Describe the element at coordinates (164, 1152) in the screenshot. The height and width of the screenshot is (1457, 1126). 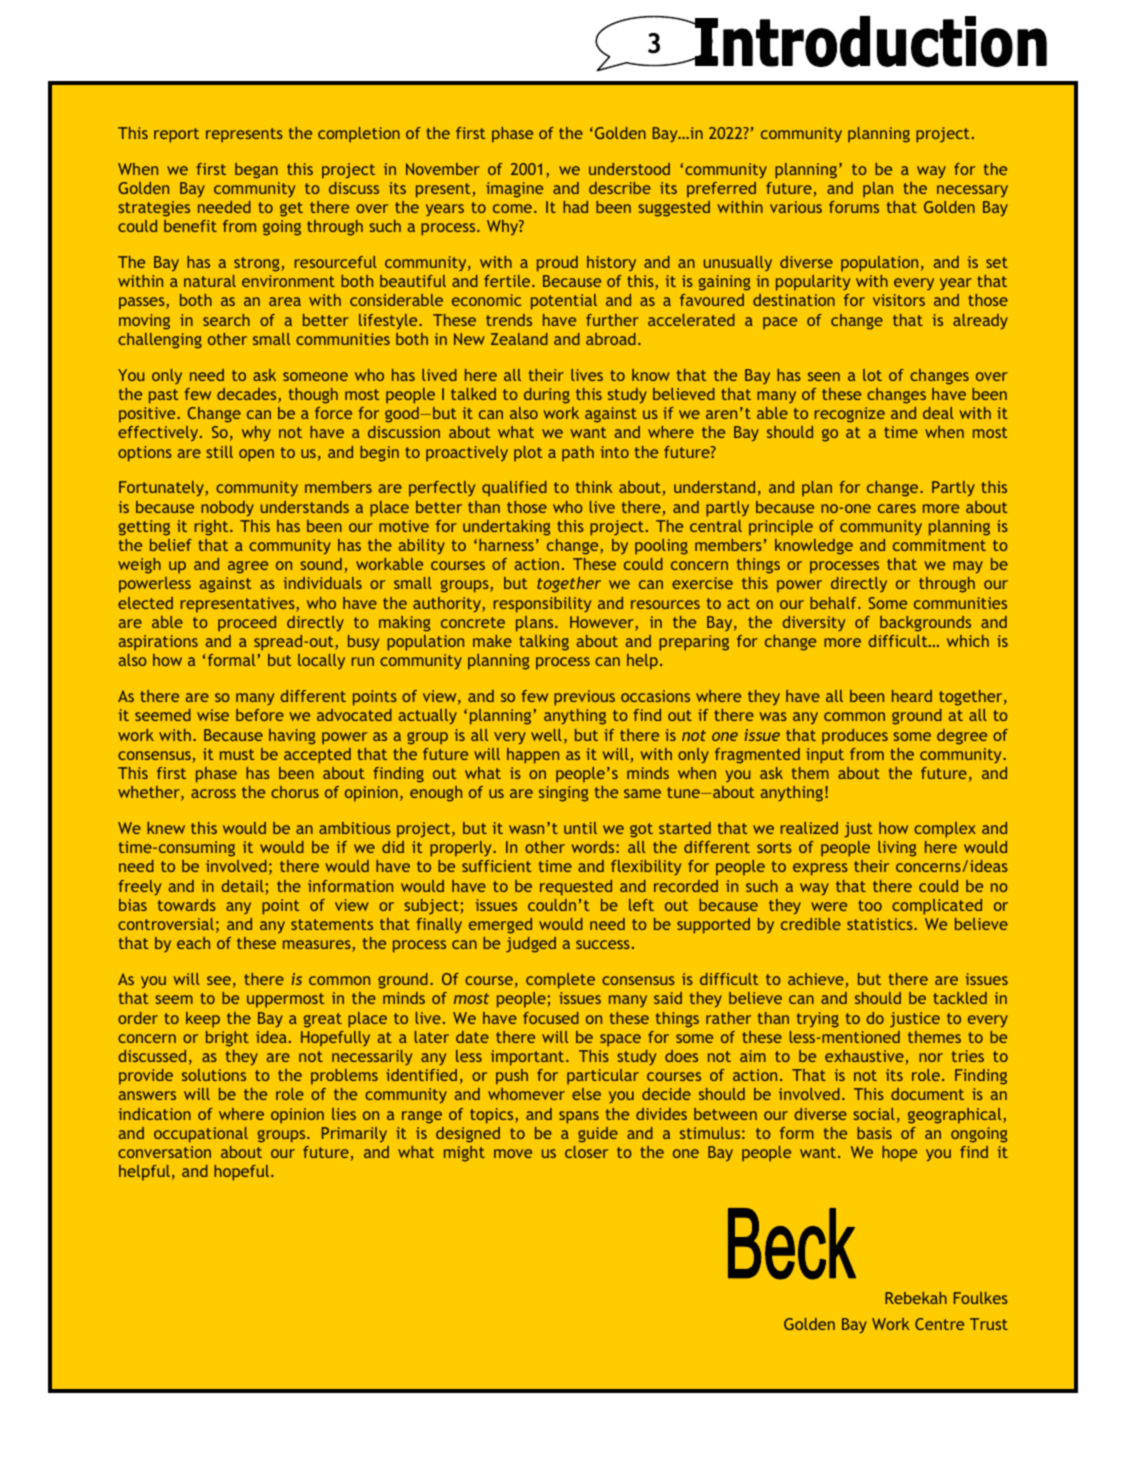
I see `conversation` at that location.
